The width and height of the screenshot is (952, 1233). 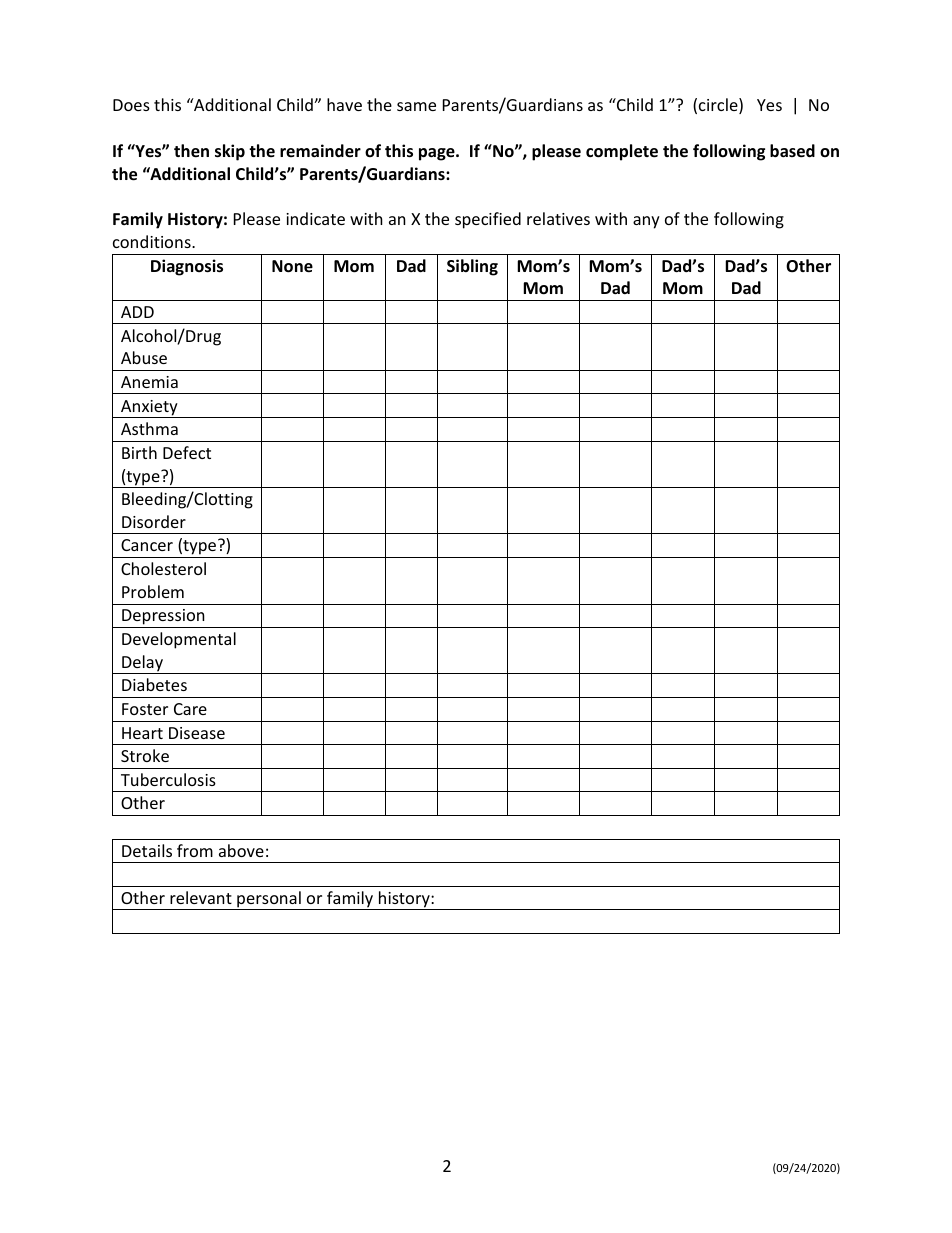 What do you see at coordinates (149, 382) in the screenshot?
I see `Anemia` at bounding box center [149, 382].
